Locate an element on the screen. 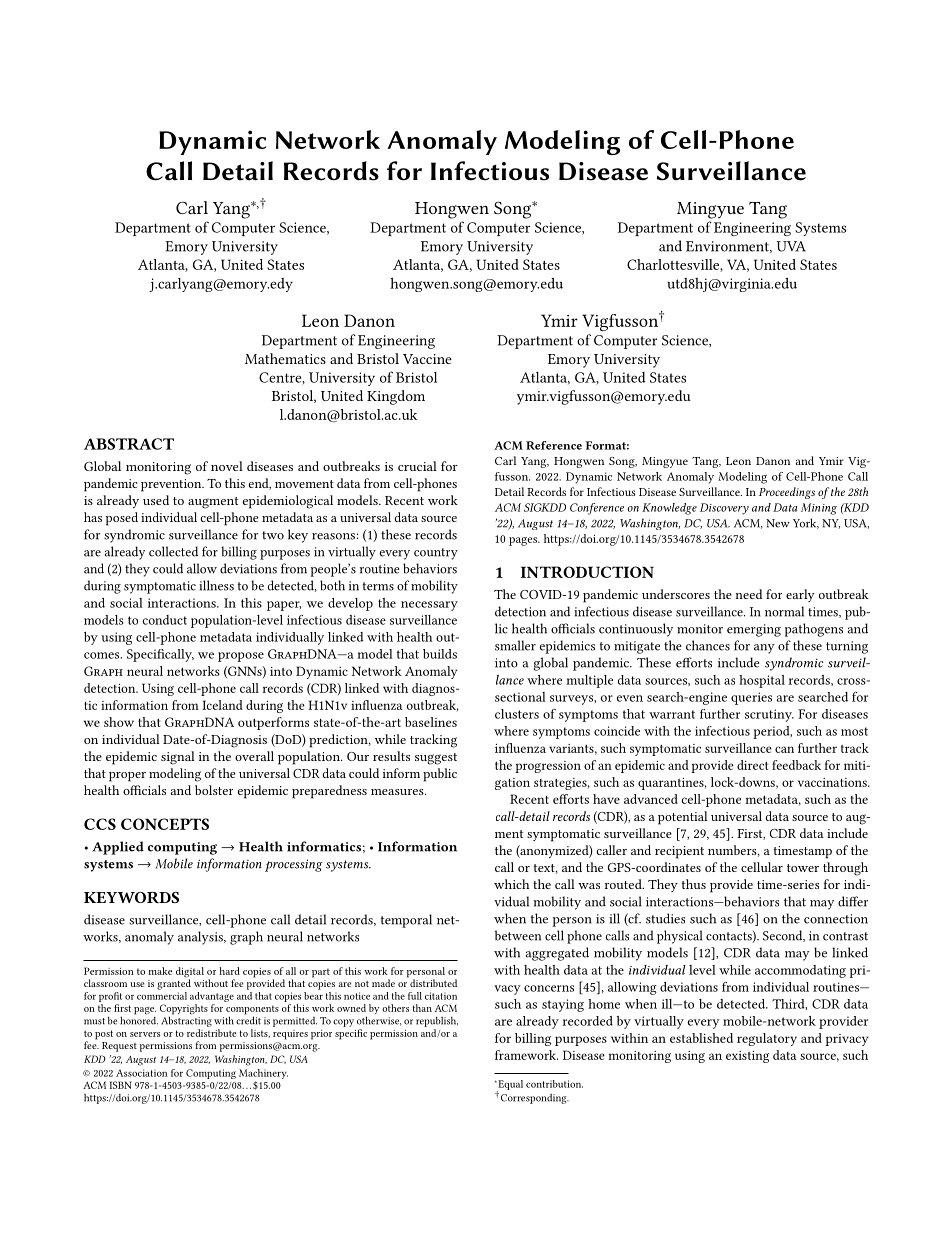  novel is located at coordinates (227, 466).
